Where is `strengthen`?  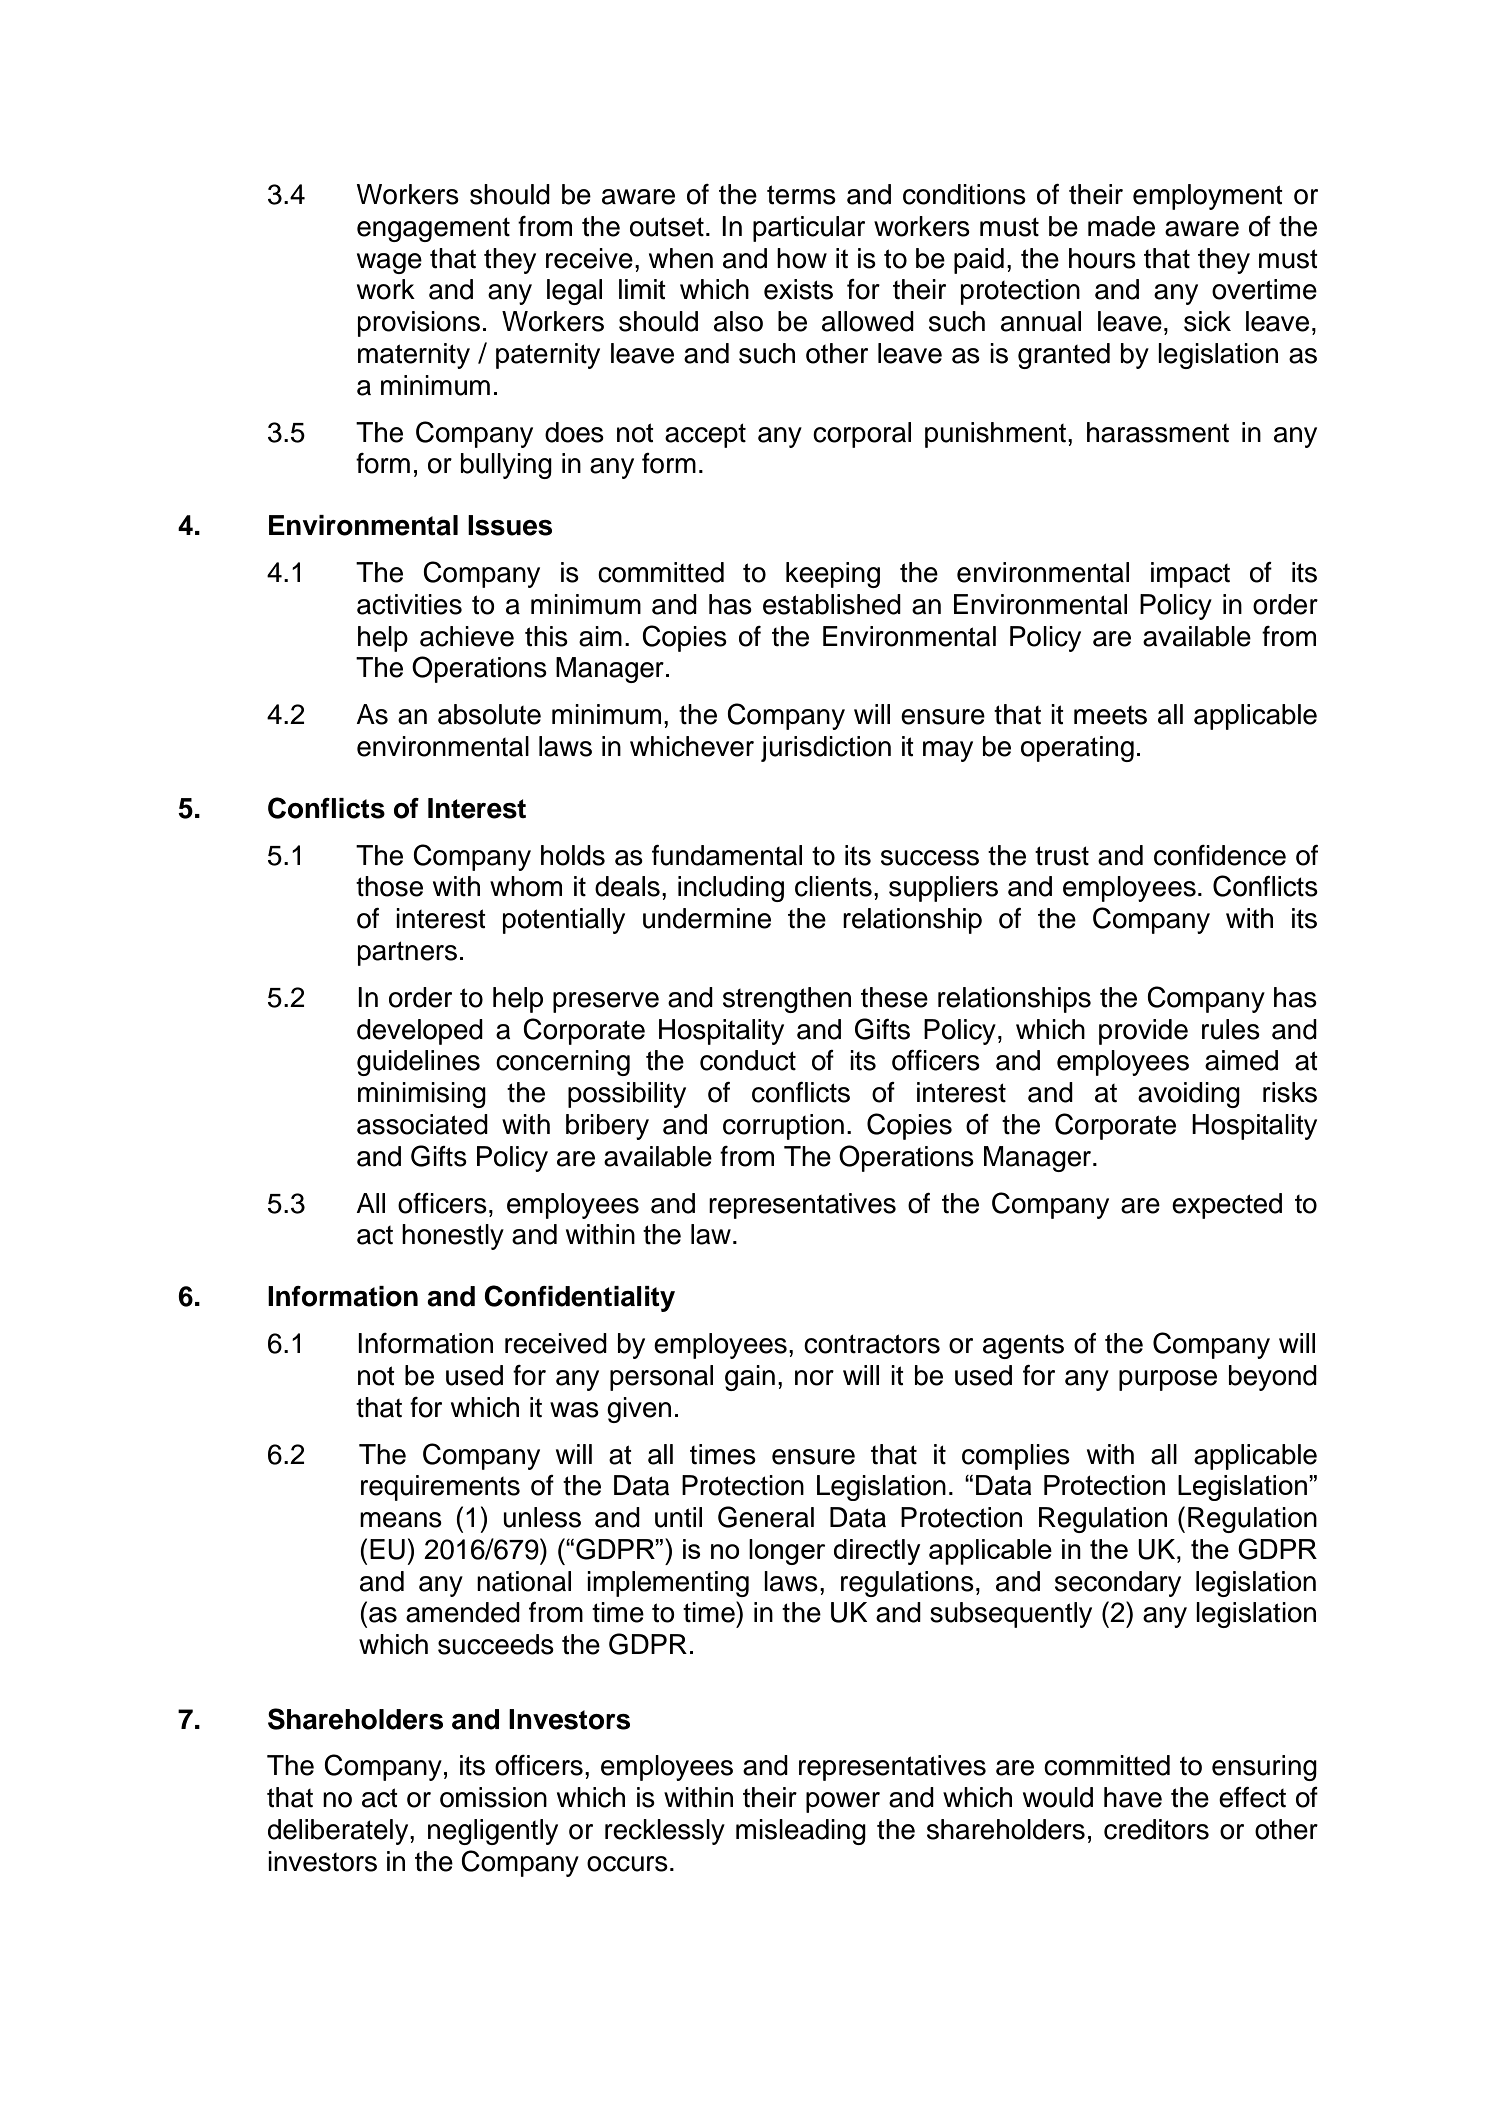
strengthen is located at coordinates (787, 1000).
